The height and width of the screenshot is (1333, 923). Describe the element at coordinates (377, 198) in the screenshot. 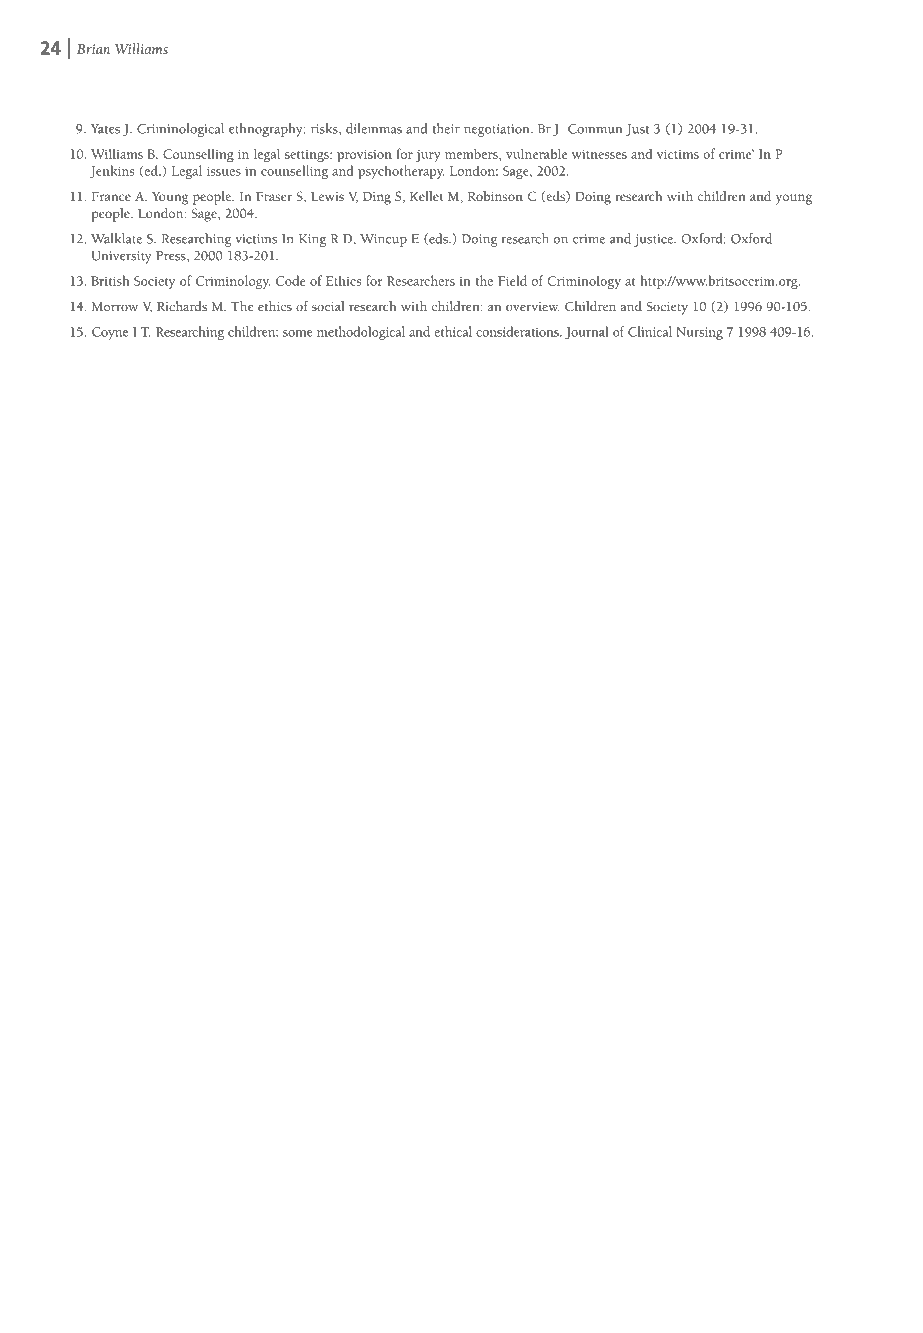

I see `Ding` at that location.
